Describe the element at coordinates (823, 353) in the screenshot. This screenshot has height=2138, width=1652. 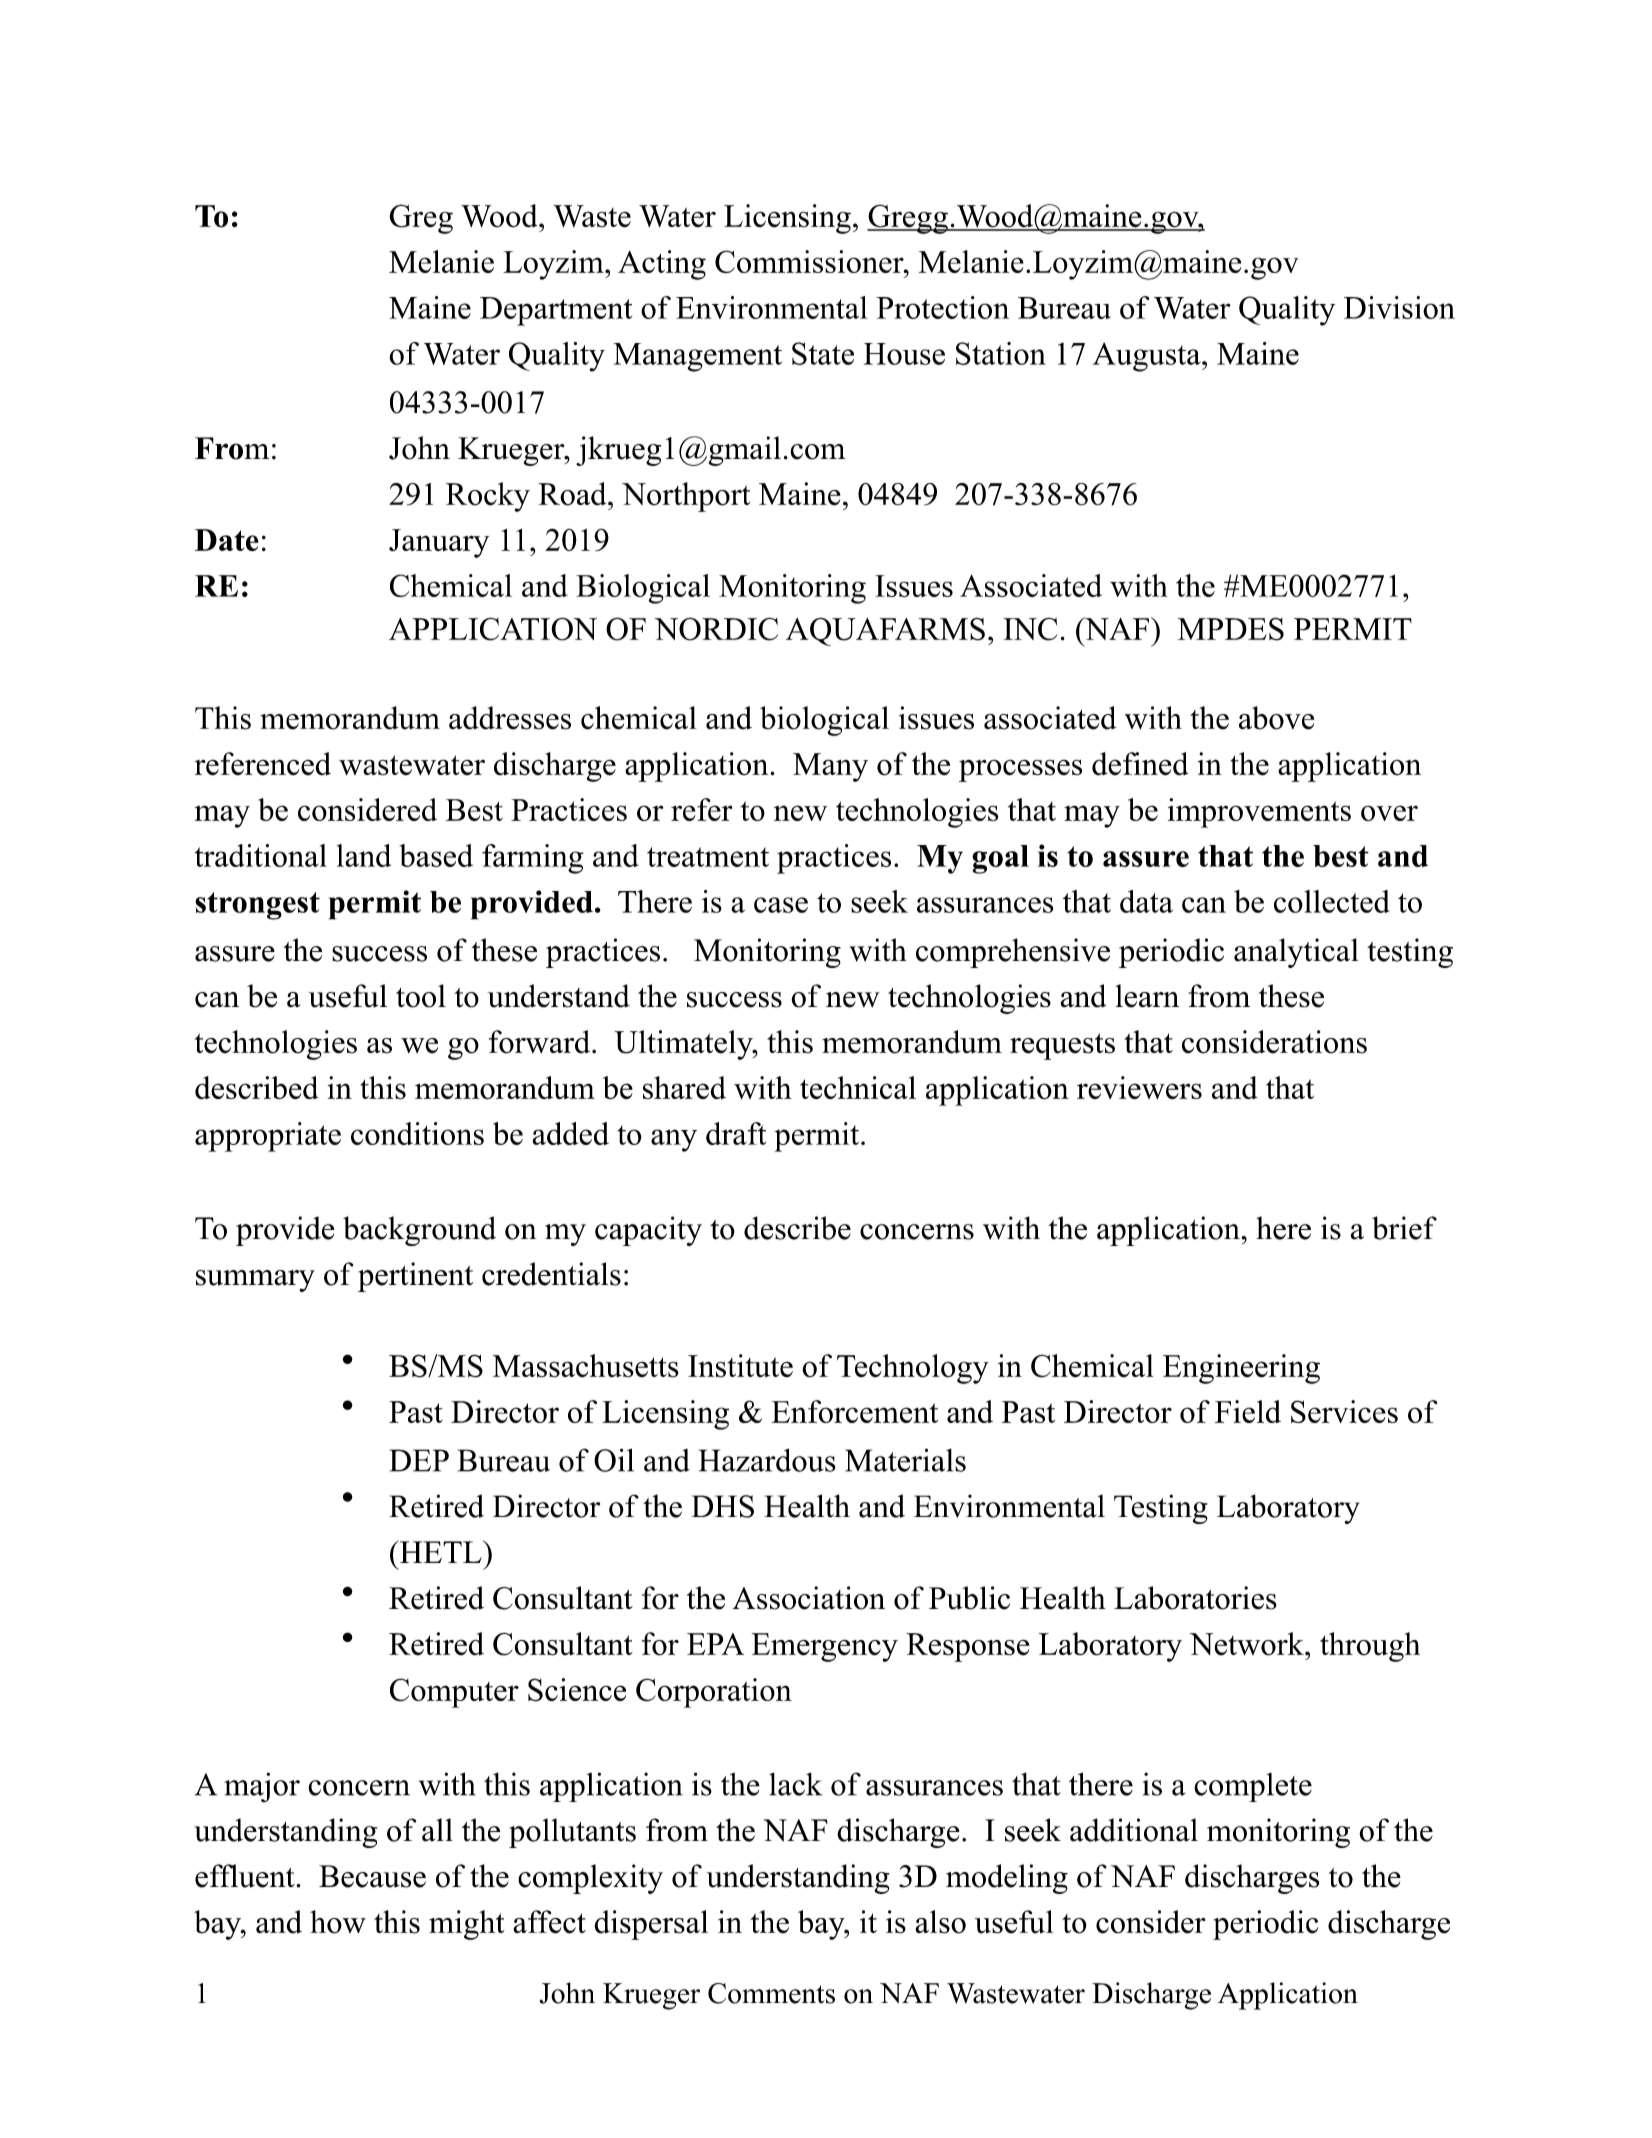
I see `State` at that location.
